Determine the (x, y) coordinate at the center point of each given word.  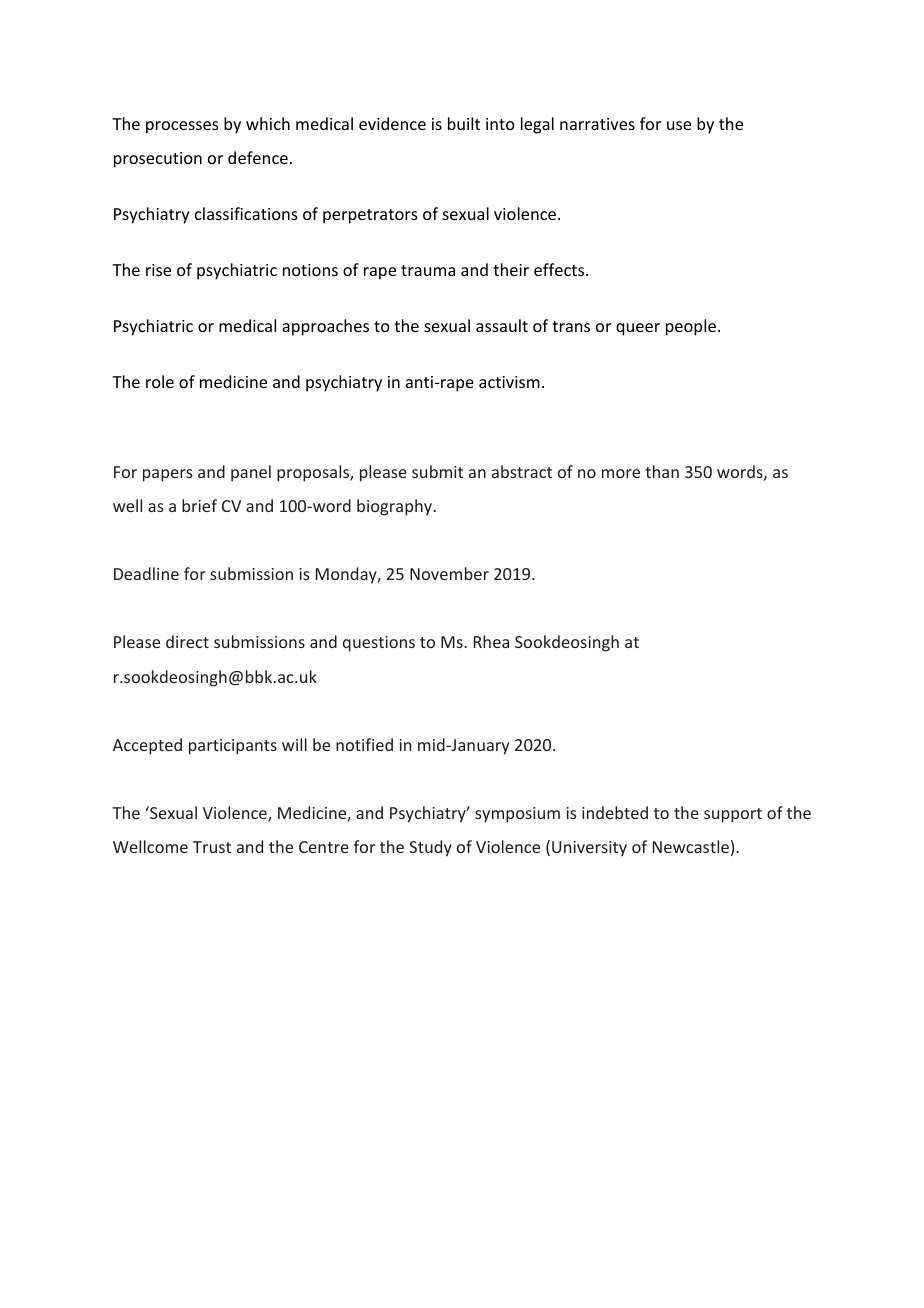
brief (199, 505)
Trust (212, 847)
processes (182, 127)
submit (437, 471)
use (679, 125)
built (464, 123)
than (662, 471)
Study (430, 848)
